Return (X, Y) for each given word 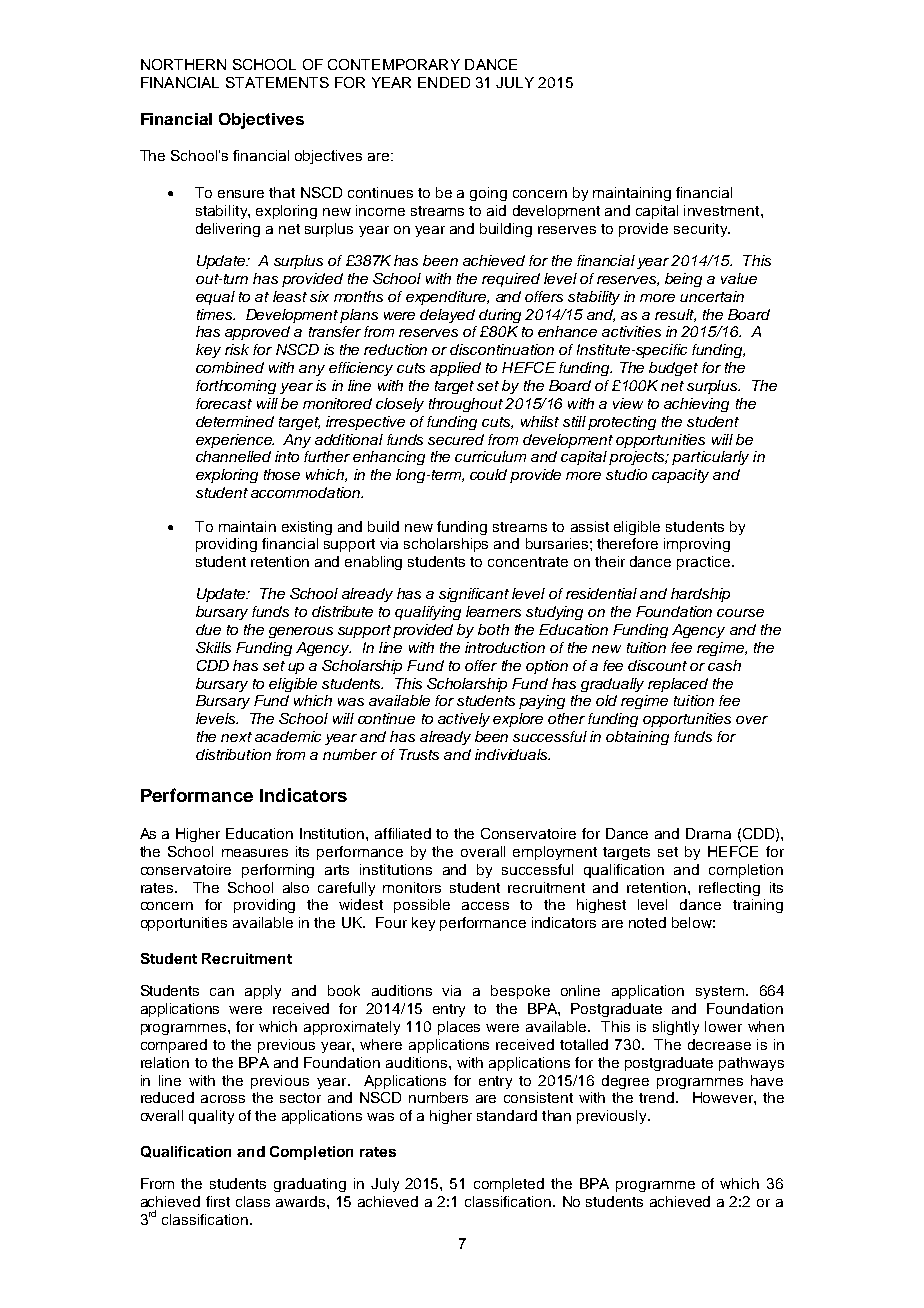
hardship (700, 595)
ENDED (444, 82)
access (485, 906)
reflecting (729, 889)
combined (230, 367)
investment (723, 210)
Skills (213, 647)
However (724, 1097)
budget (673, 369)
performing (278, 871)
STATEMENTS (277, 82)
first (218, 1201)
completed (509, 1185)
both (493, 629)
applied (455, 369)
